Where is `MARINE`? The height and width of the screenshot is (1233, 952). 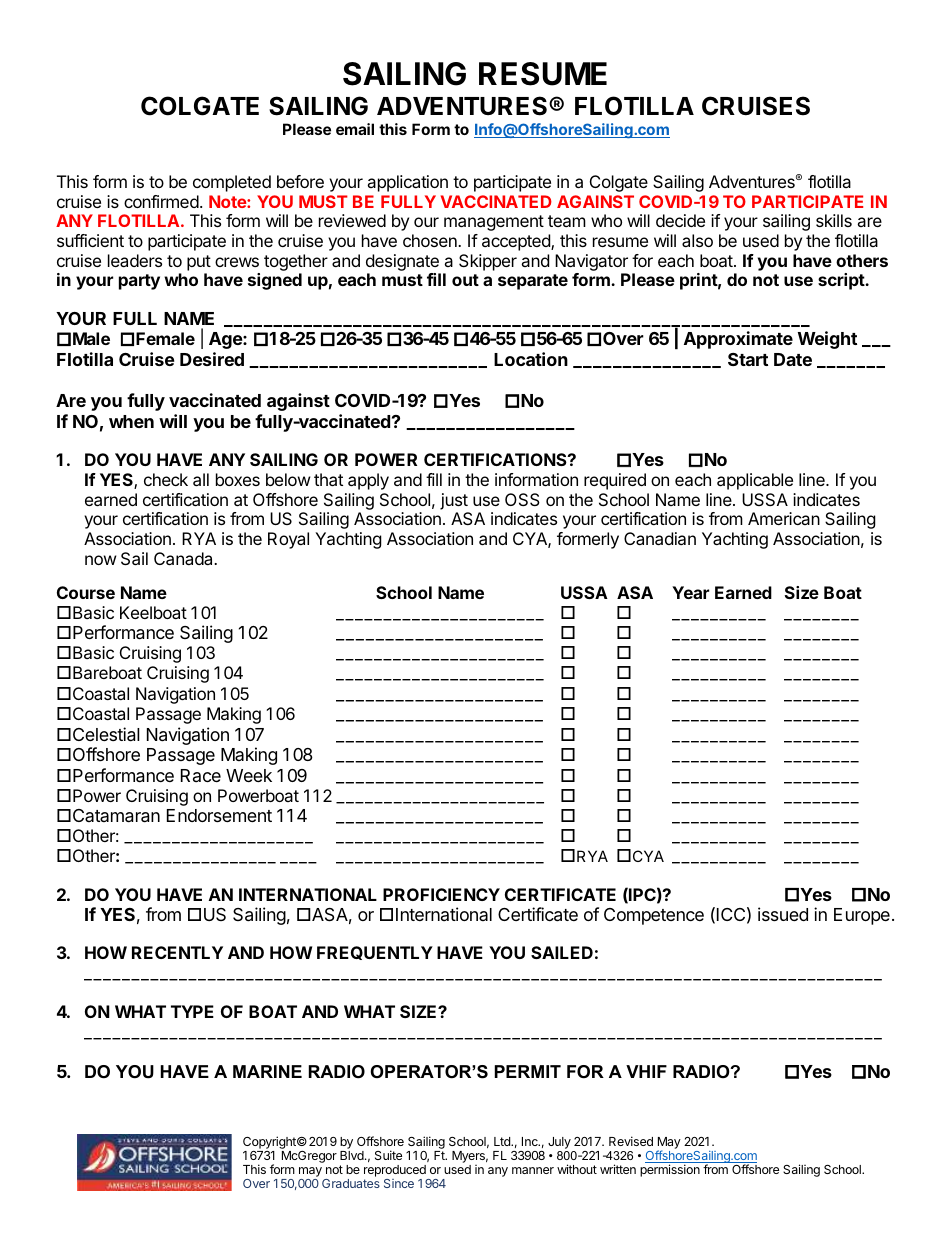 MARINE is located at coordinates (267, 1071).
